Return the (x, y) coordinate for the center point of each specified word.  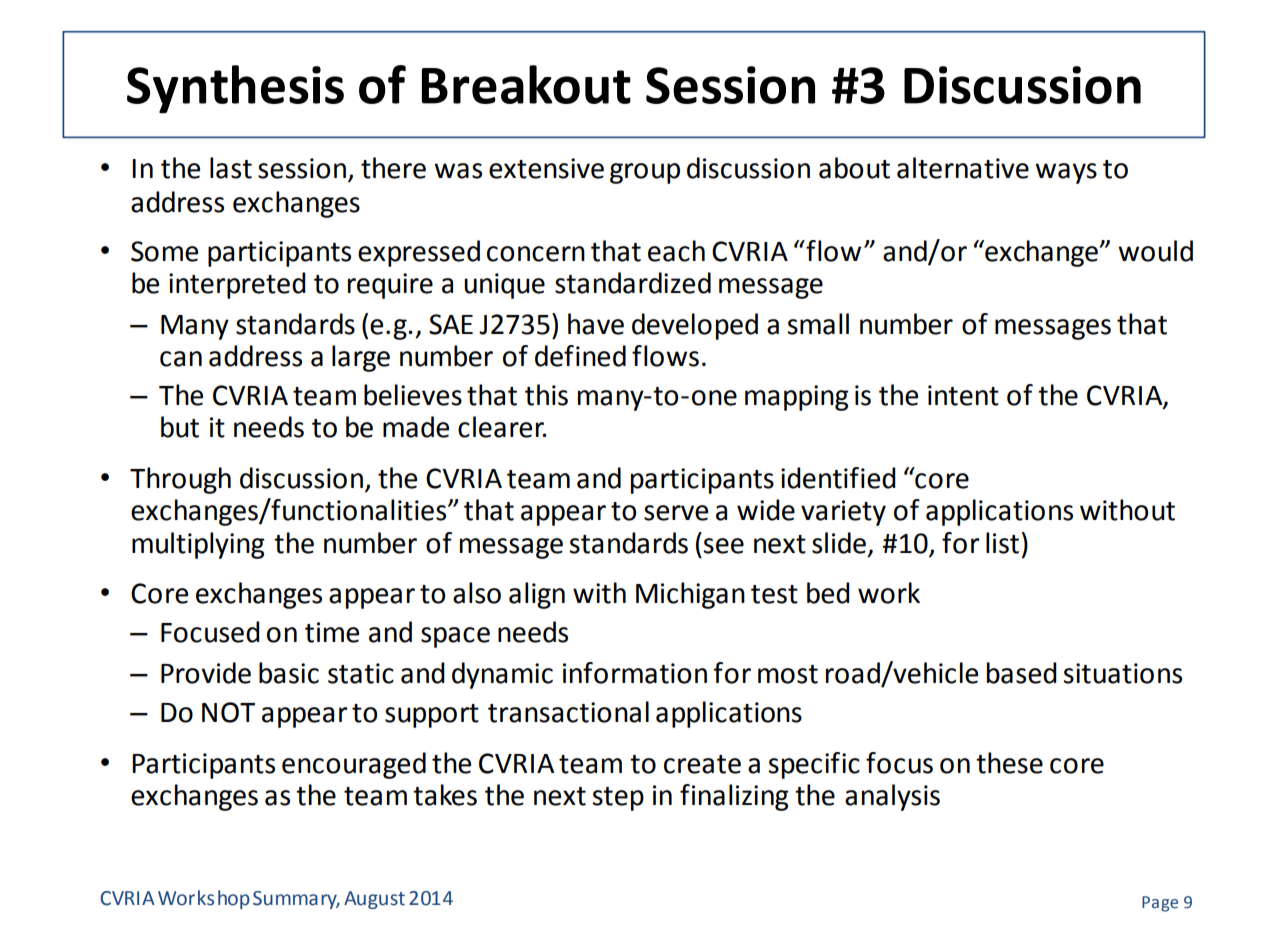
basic (289, 673)
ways (1066, 173)
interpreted (237, 285)
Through (180, 480)
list (1002, 543)
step (618, 799)
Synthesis (235, 89)
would (1155, 251)
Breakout (526, 84)
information (635, 673)
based (1022, 673)
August (374, 900)
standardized (633, 283)
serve (676, 513)
